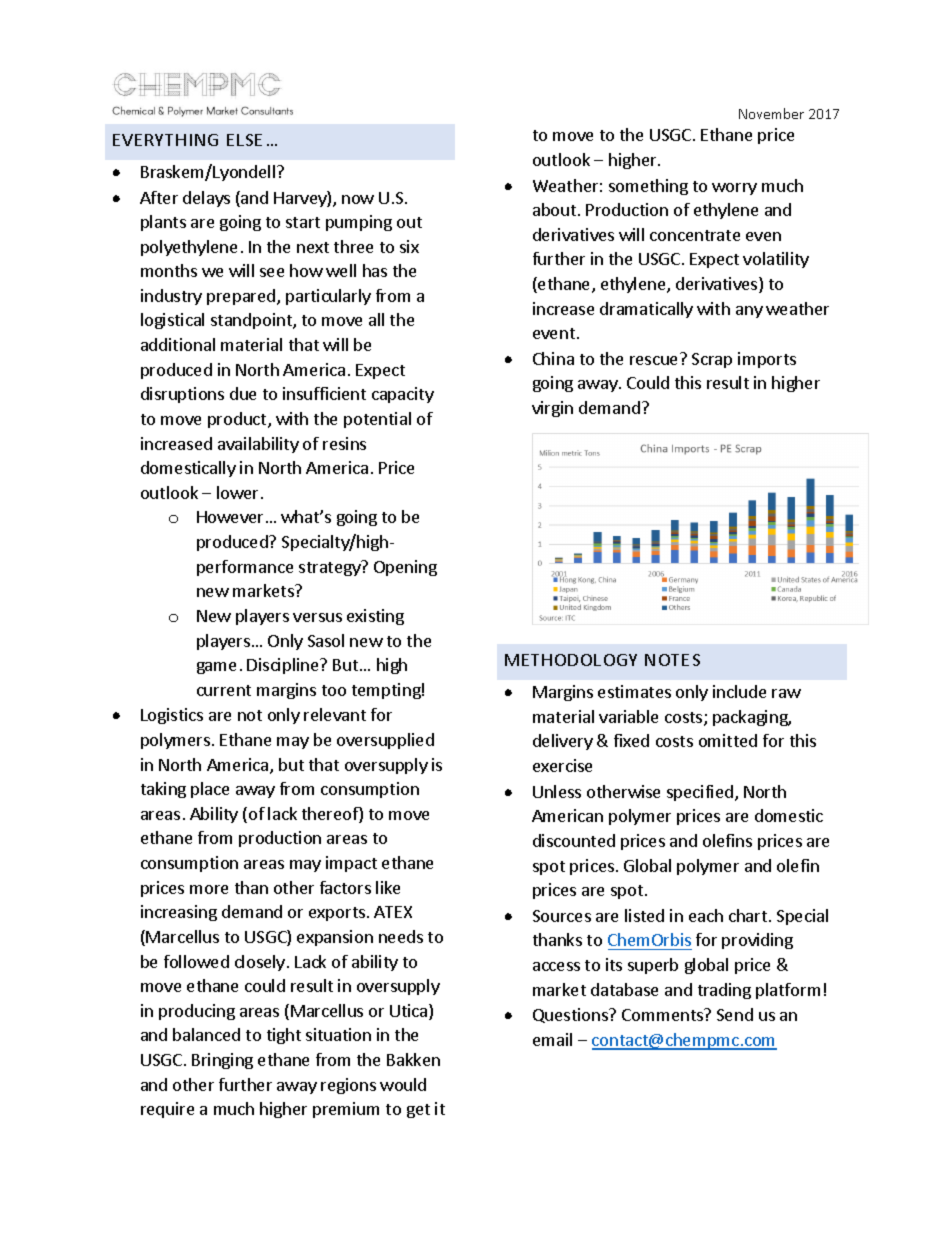 Image resolution: width=952 pixels, height=1233 pixels. I want to click on Send, so click(735, 1014).
